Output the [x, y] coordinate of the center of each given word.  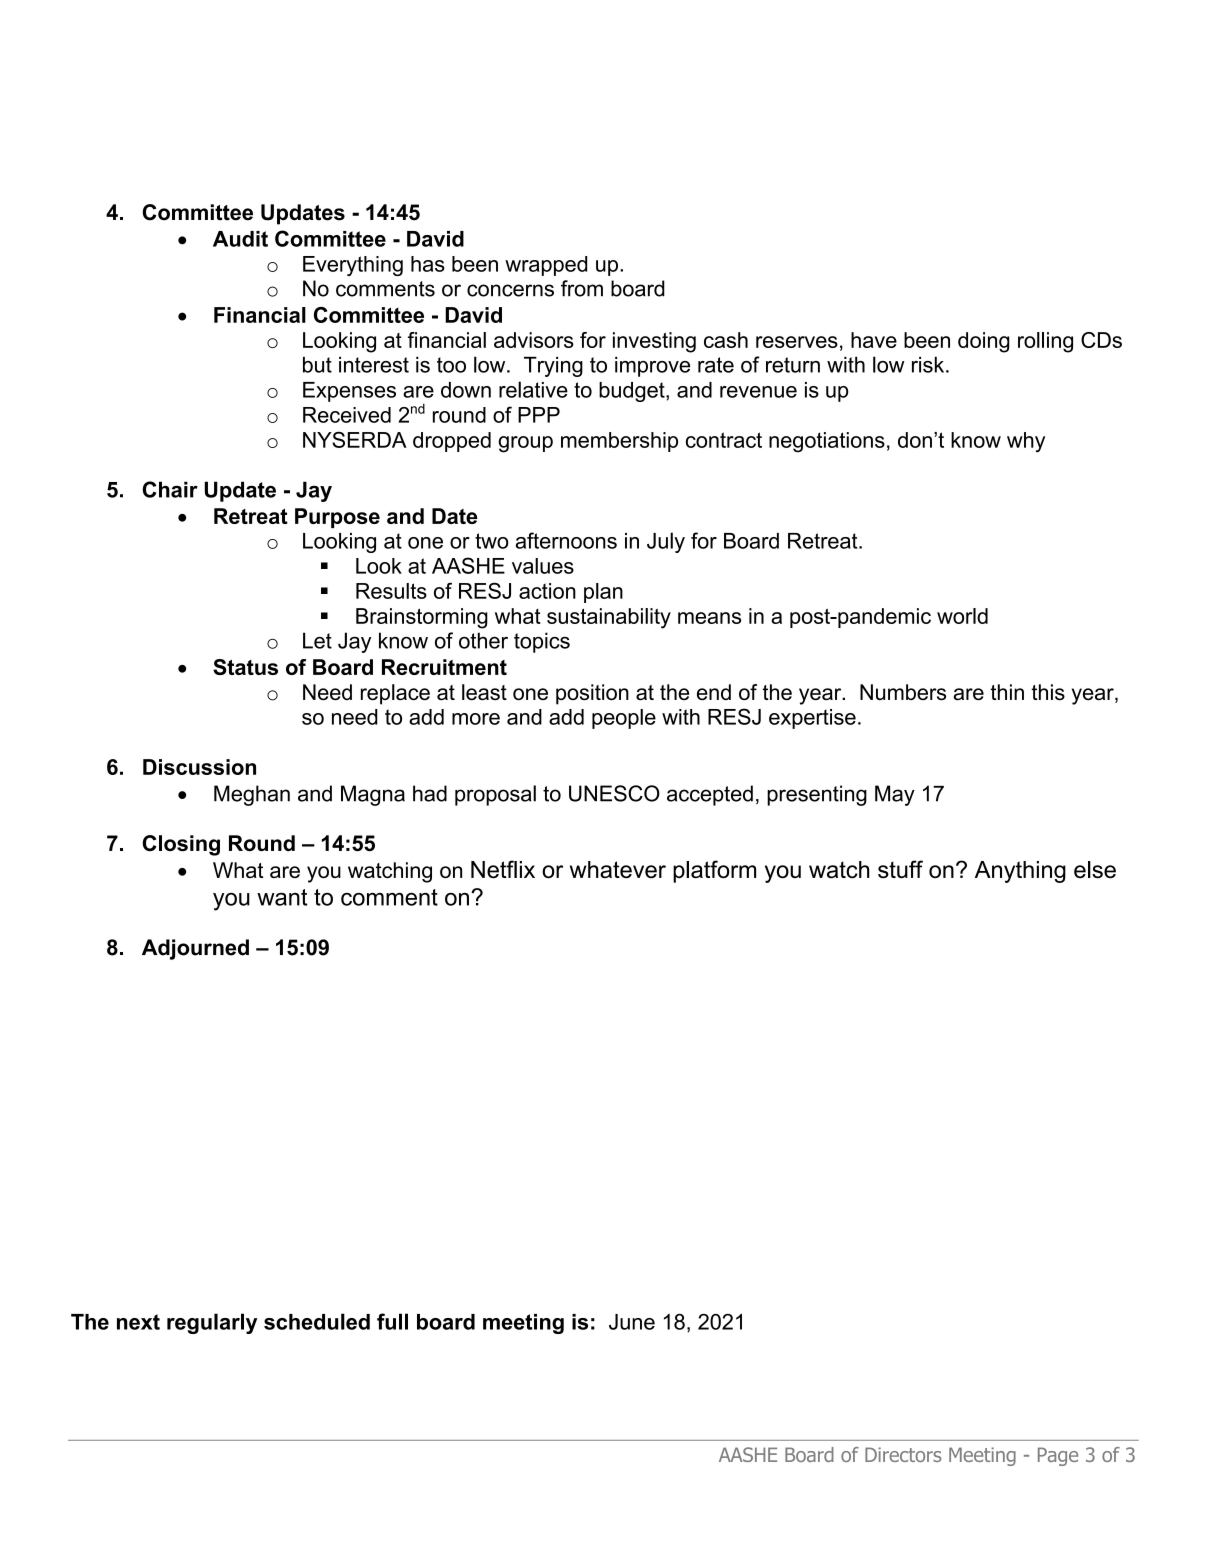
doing [984, 342]
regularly [212, 1323]
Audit [240, 239]
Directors [903, 1454]
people [624, 719]
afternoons [566, 540]
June [632, 1322]
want [282, 897]
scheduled [317, 1321]
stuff [900, 869]
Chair [170, 489]
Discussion [199, 767]
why [1026, 442]
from [582, 288]
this [1048, 692]
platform [714, 871]
